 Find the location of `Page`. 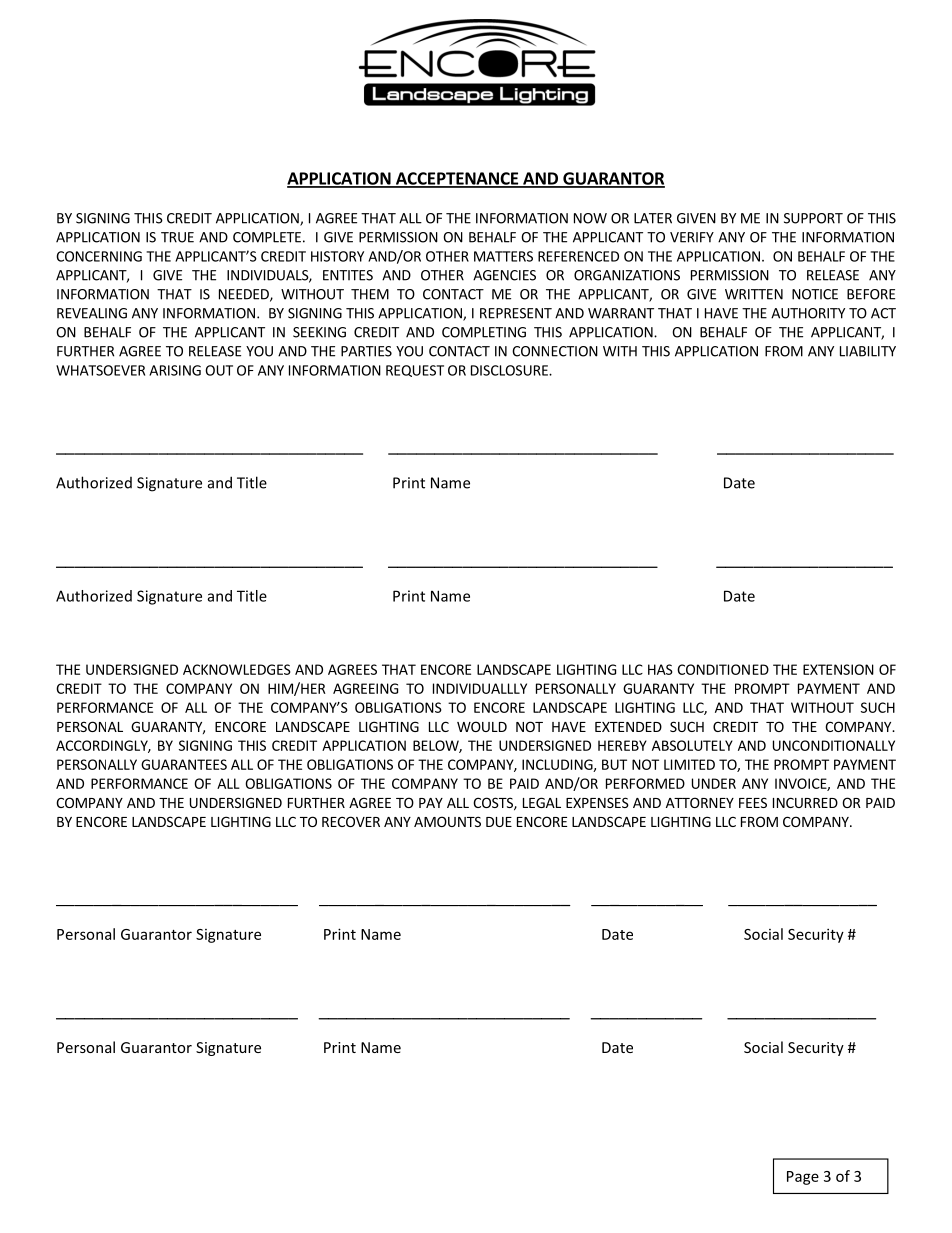

Page is located at coordinates (803, 1178).
